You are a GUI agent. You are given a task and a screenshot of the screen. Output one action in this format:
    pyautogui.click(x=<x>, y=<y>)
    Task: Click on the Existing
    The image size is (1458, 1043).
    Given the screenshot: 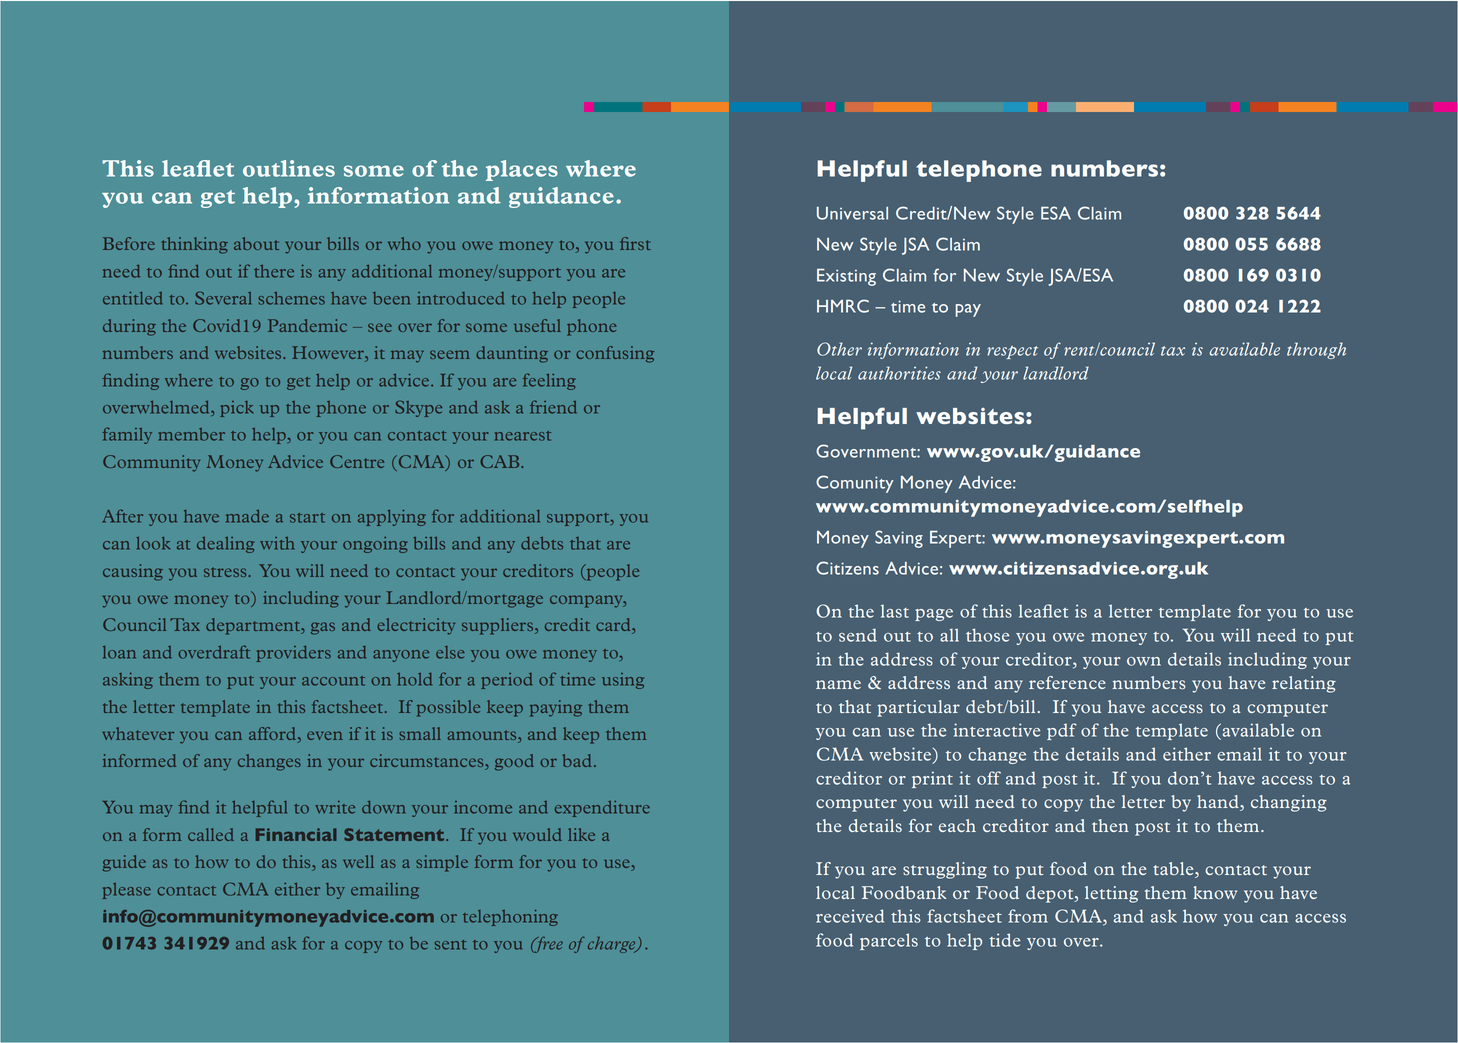 What is the action you would take?
    pyautogui.click(x=846, y=277)
